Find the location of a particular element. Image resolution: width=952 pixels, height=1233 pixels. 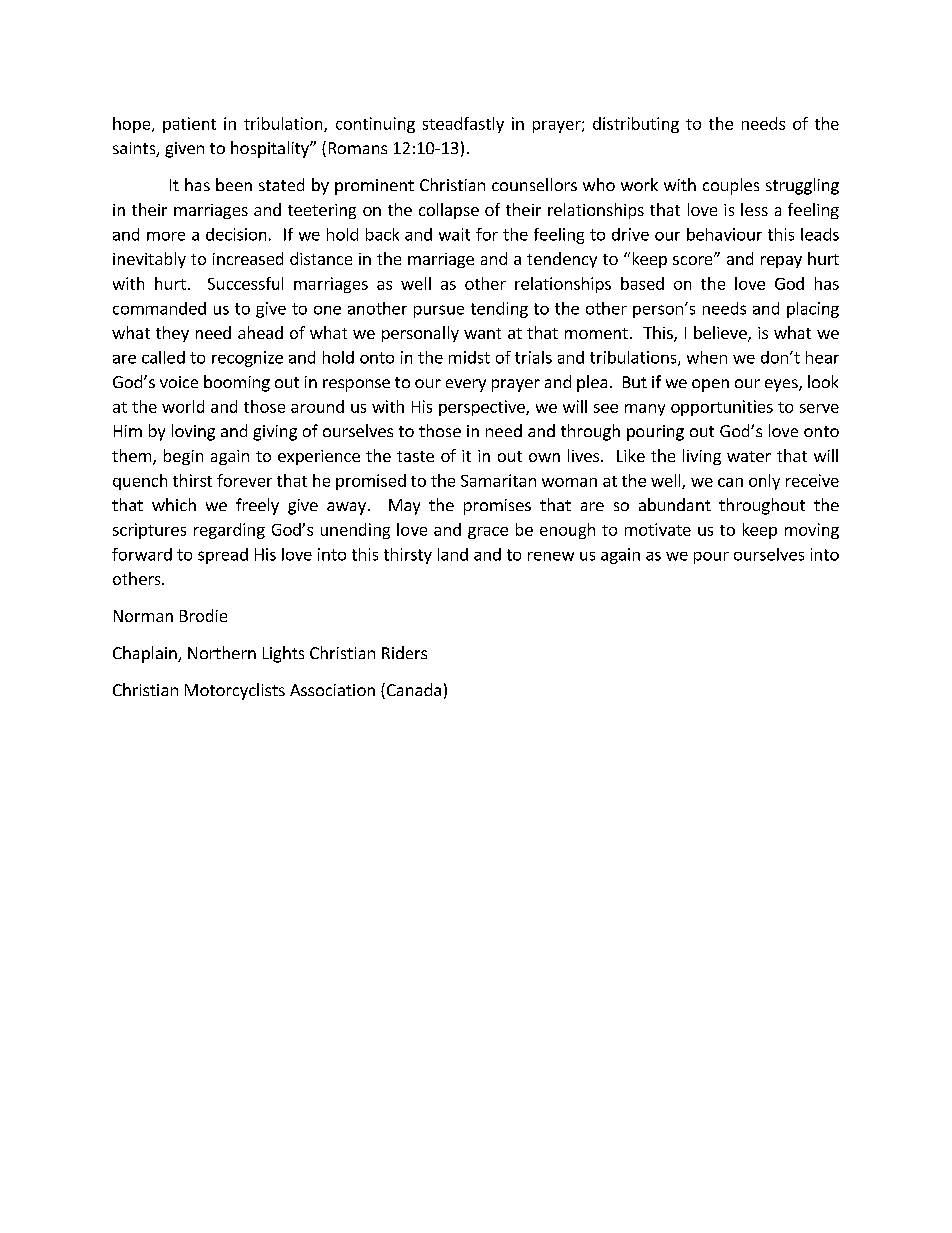

decision is located at coordinates (236, 234).
